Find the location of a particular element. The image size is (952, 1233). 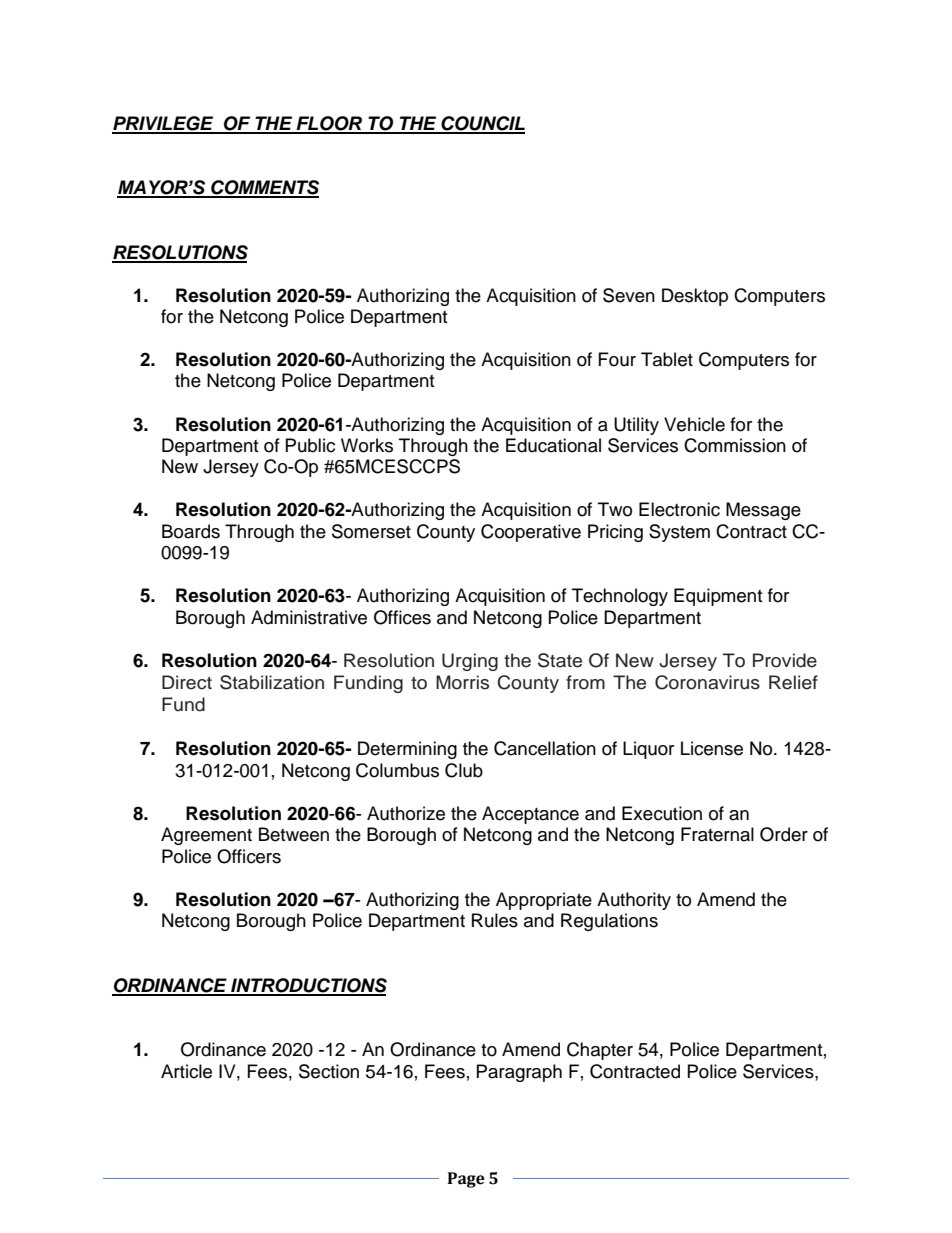

Educational is located at coordinates (553, 445).
